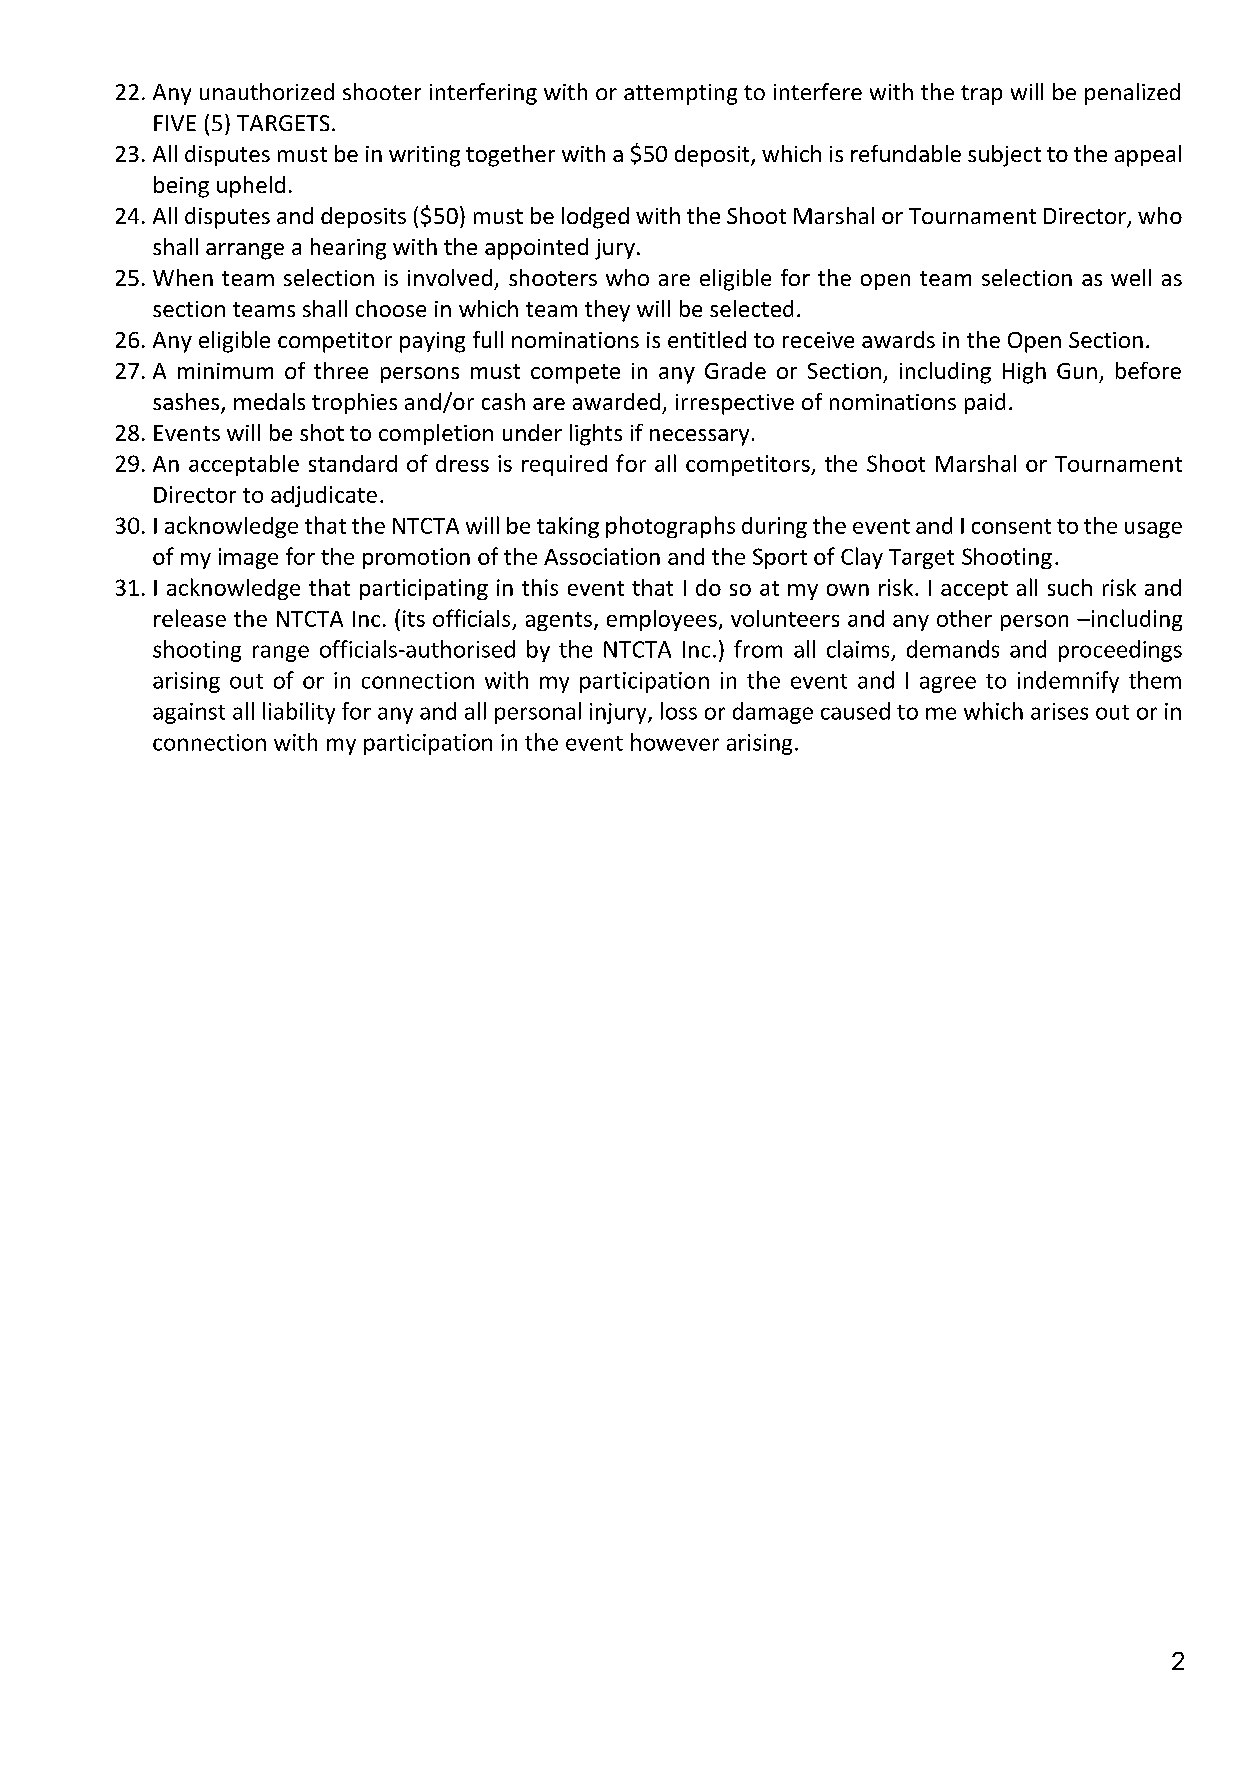 Image resolution: width=1259 pixels, height=1780 pixels. What do you see at coordinates (670, 527) in the screenshot?
I see `photographs` at bounding box center [670, 527].
